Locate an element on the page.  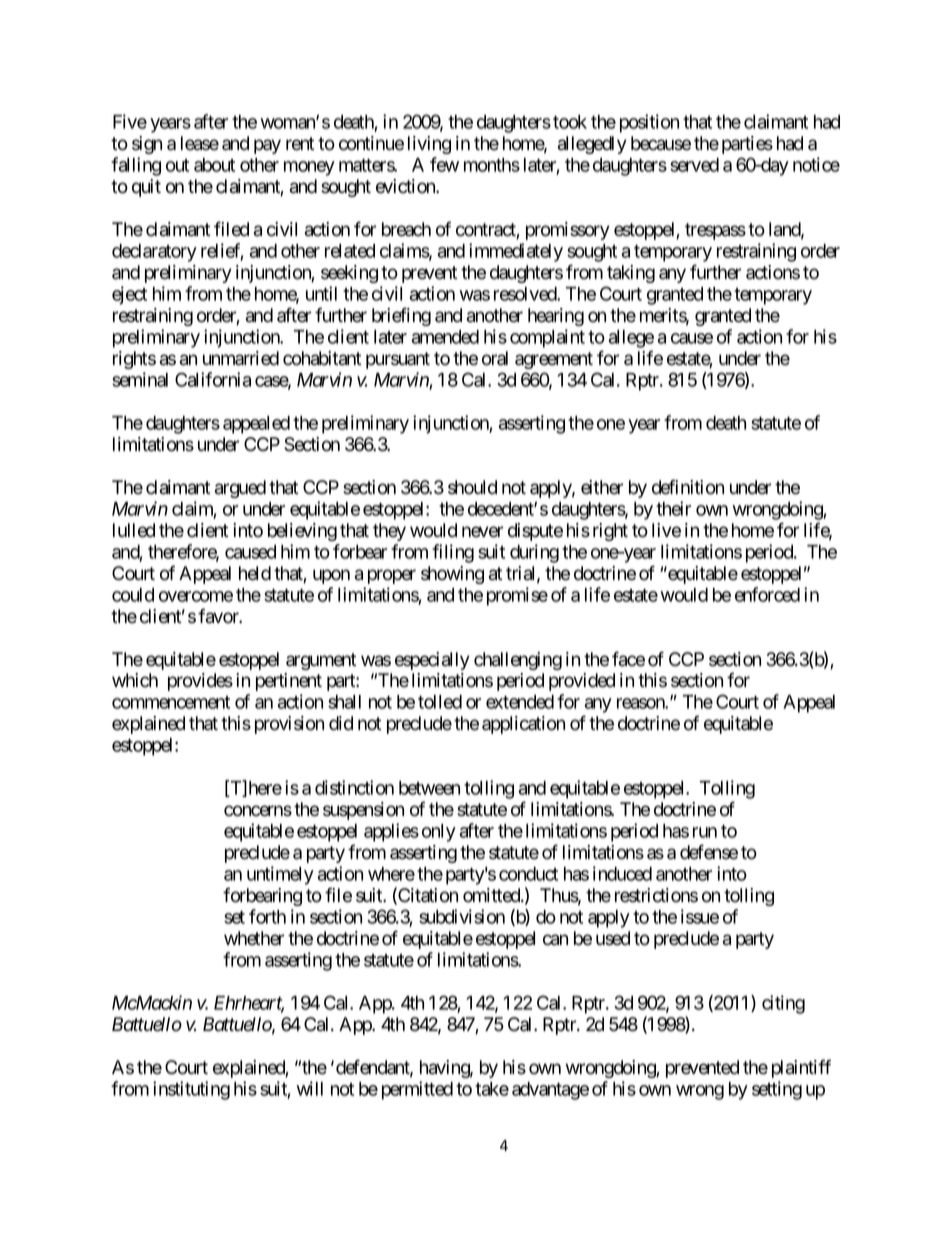
definition is located at coordinates (688, 487).
